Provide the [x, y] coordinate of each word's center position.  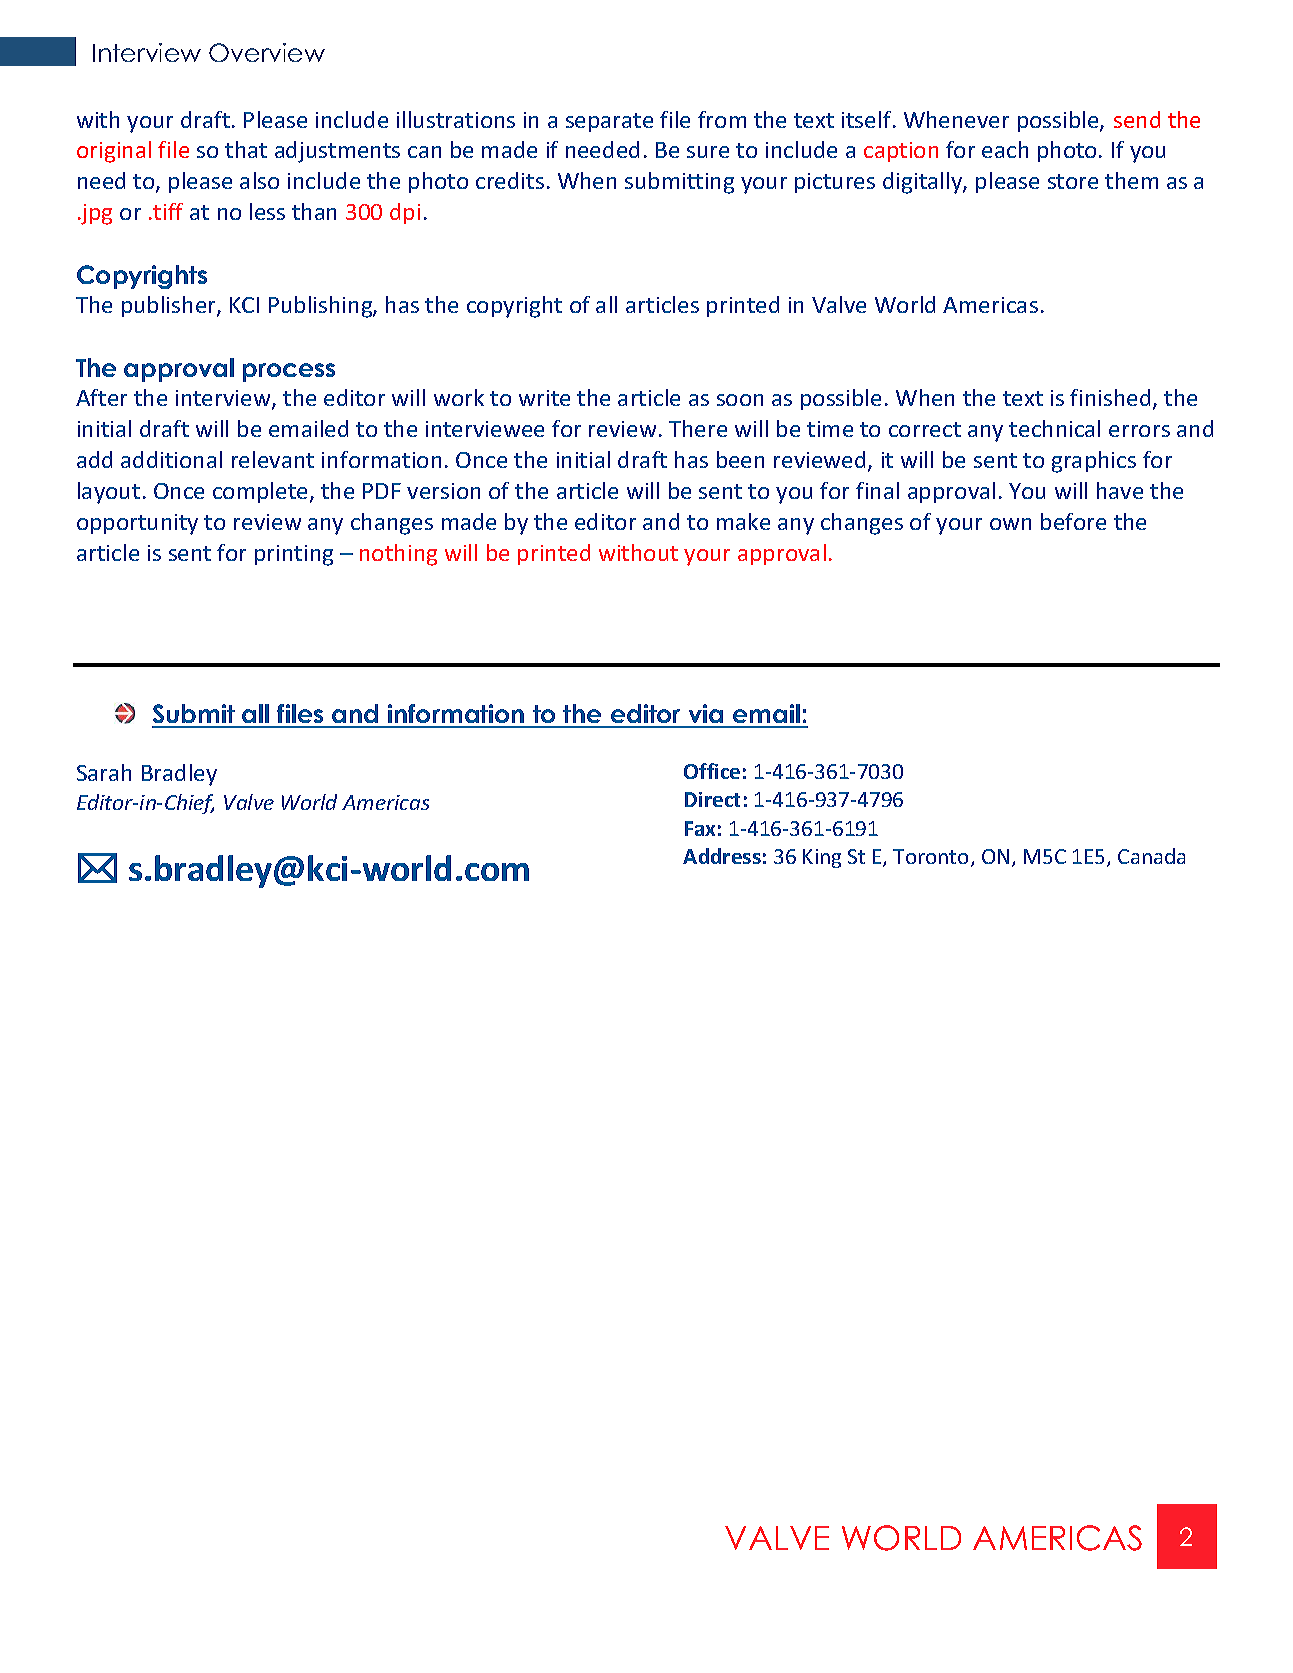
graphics [1094, 462]
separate [609, 122]
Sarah [104, 772]
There [698, 428]
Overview [267, 52]
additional [171, 459]
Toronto [930, 856]
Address [722, 856]
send [1137, 119]
